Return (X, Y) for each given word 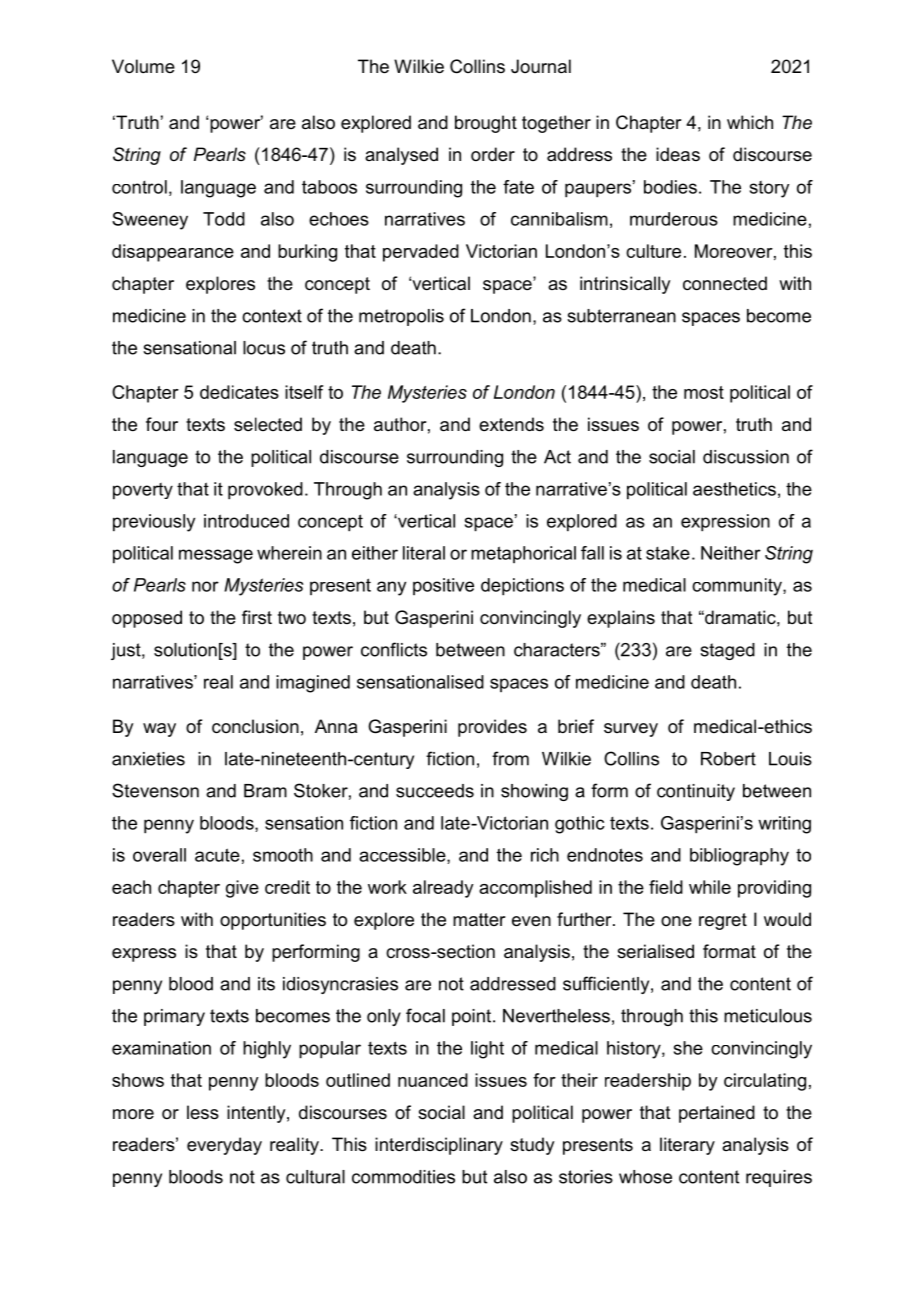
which (750, 122)
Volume (143, 66)
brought (486, 124)
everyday (224, 1146)
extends (511, 424)
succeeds (435, 791)
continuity (696, 792)
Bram (265, 791)
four (162, 424)
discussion (746, 457)
